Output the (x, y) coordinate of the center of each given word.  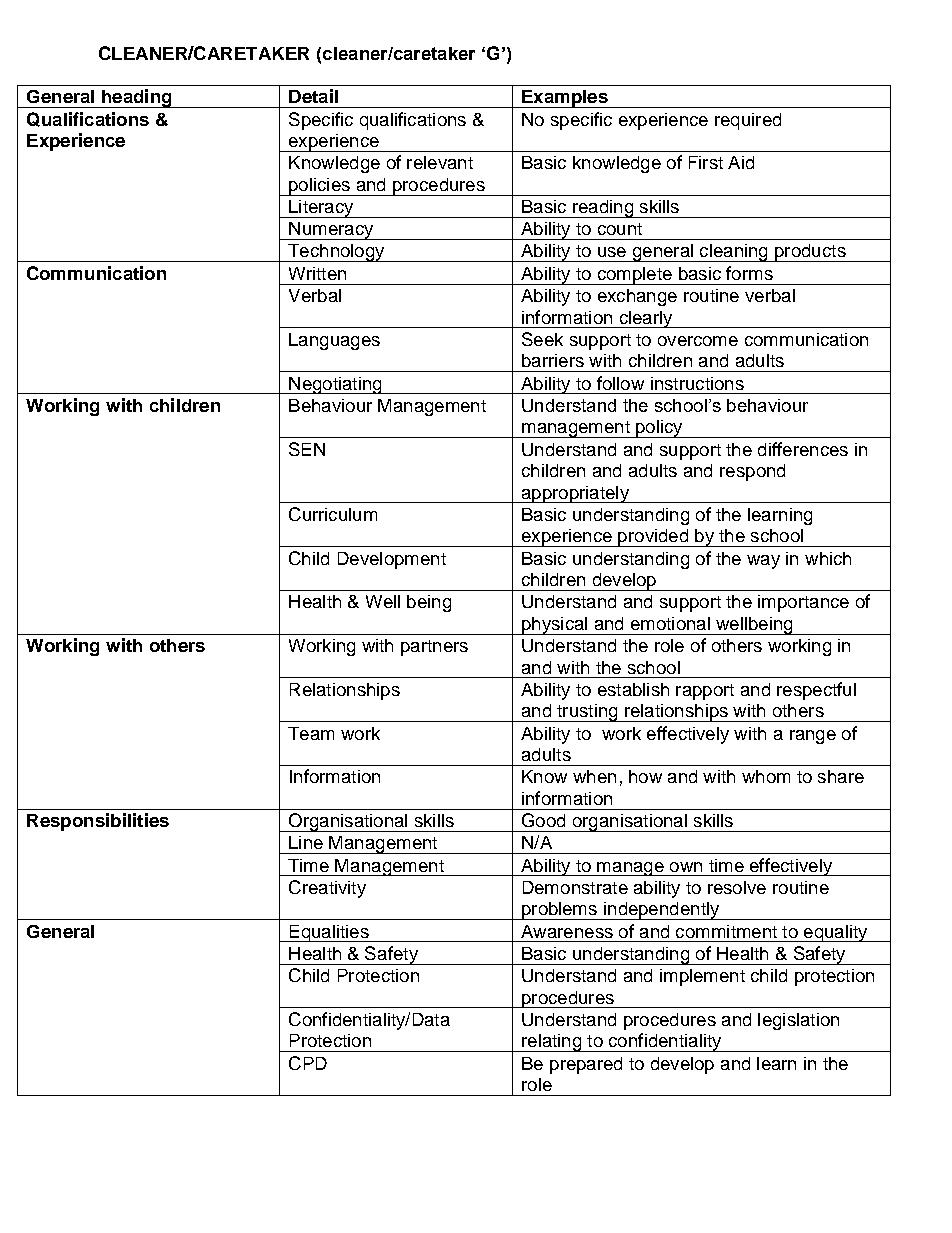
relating (552, 1043)
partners (434, 648)
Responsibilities (98, 822)
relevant (440, 162)
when (594, 776)
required (748, 121)
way (763, 562)
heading (137, 98)
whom (766, 776)
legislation (798, 1021)
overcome (698, 341)
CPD (308, 1063)
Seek (542, 339)
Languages (334, 341)
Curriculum (333, 514)
